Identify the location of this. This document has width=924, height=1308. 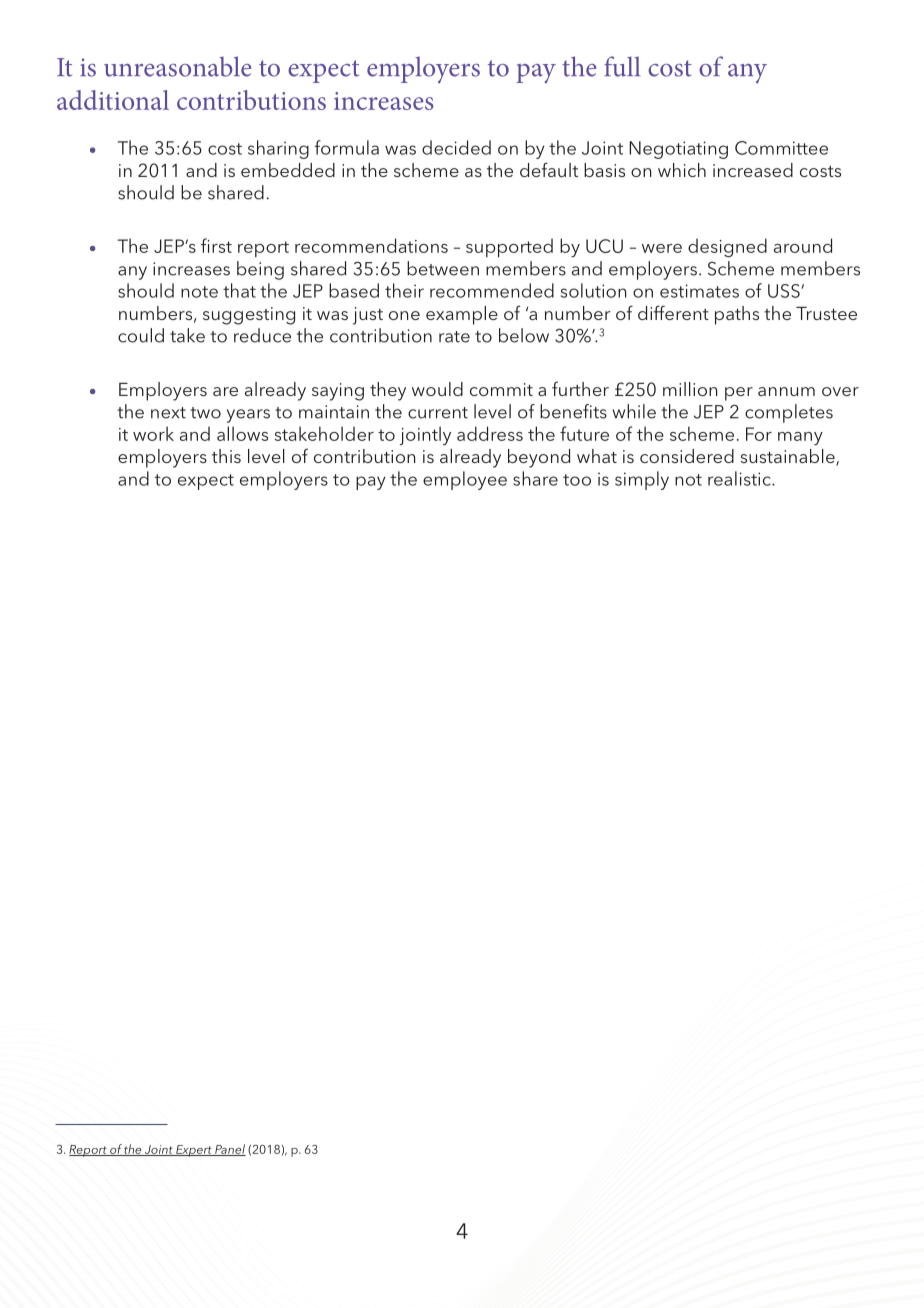
(226, 456).
